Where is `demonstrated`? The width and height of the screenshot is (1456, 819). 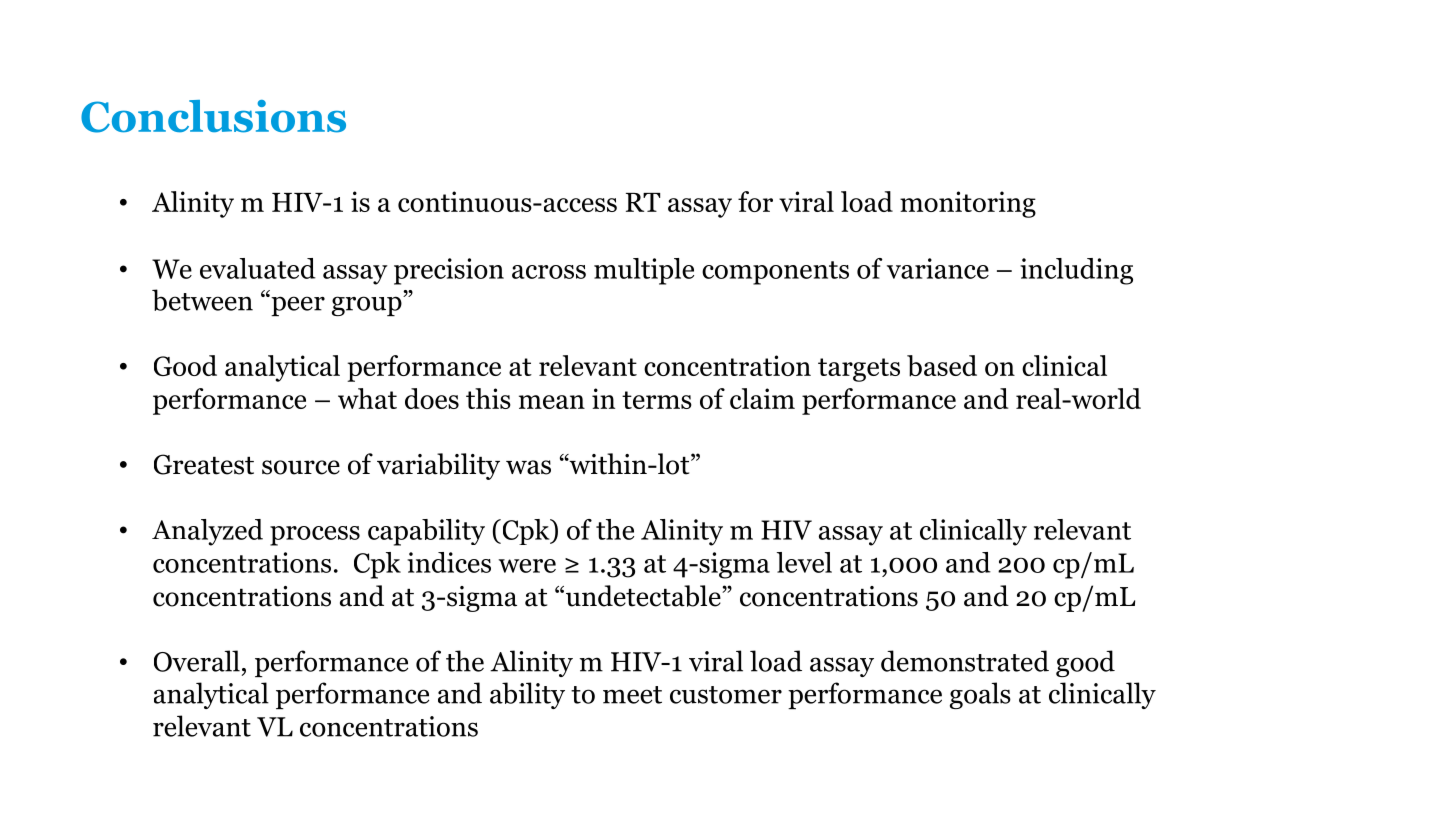
demonstrated is located at coordinates (965, 661).
